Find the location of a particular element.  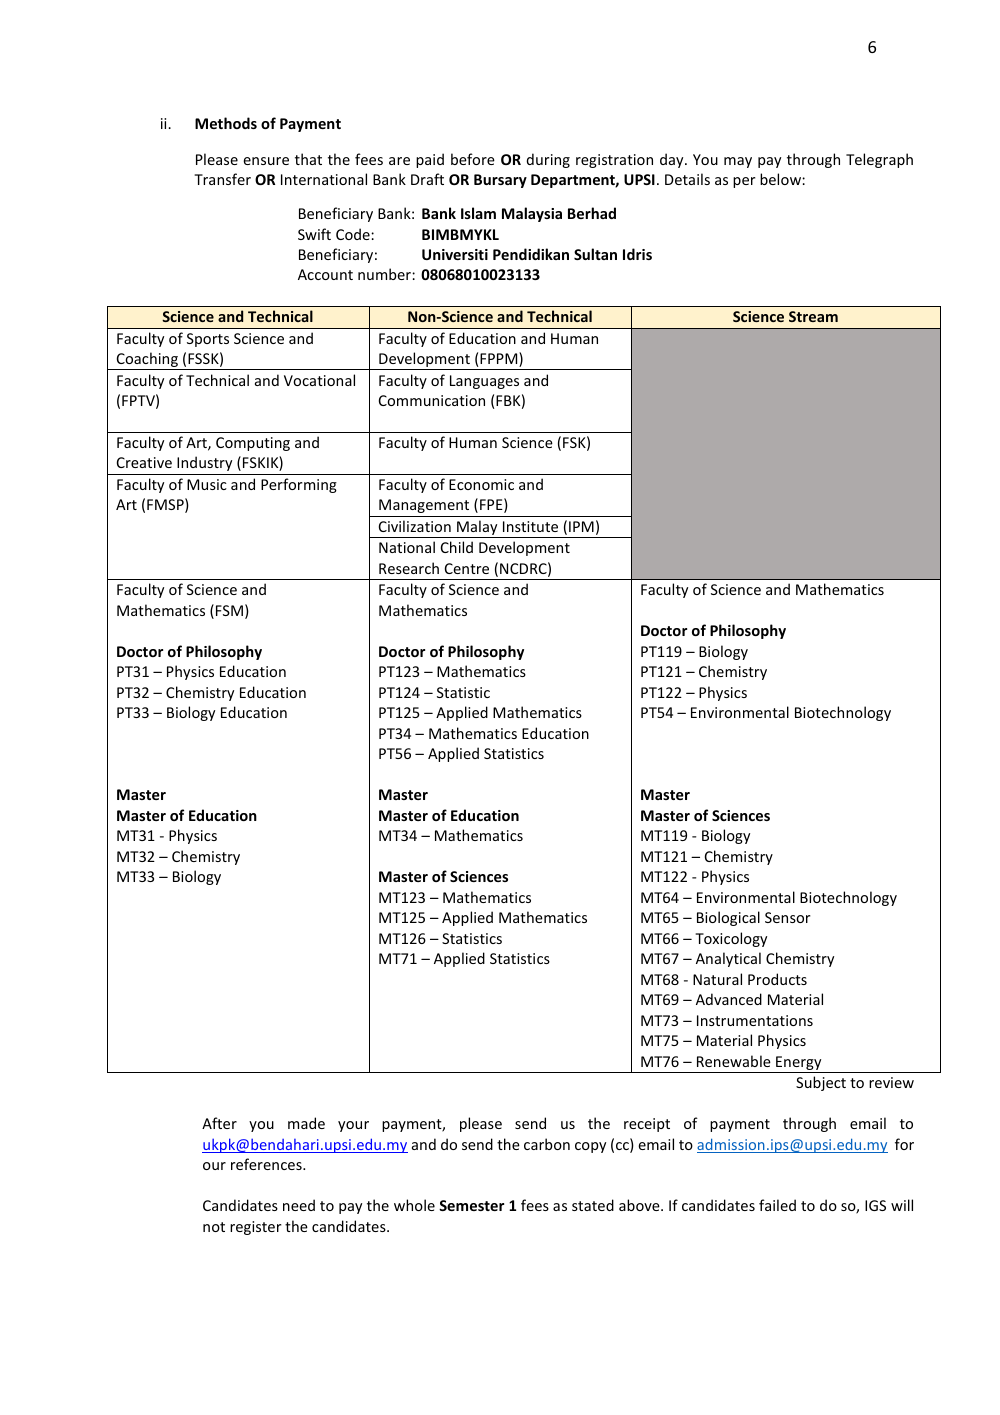

IPM is located at coordinates (581, 526).
